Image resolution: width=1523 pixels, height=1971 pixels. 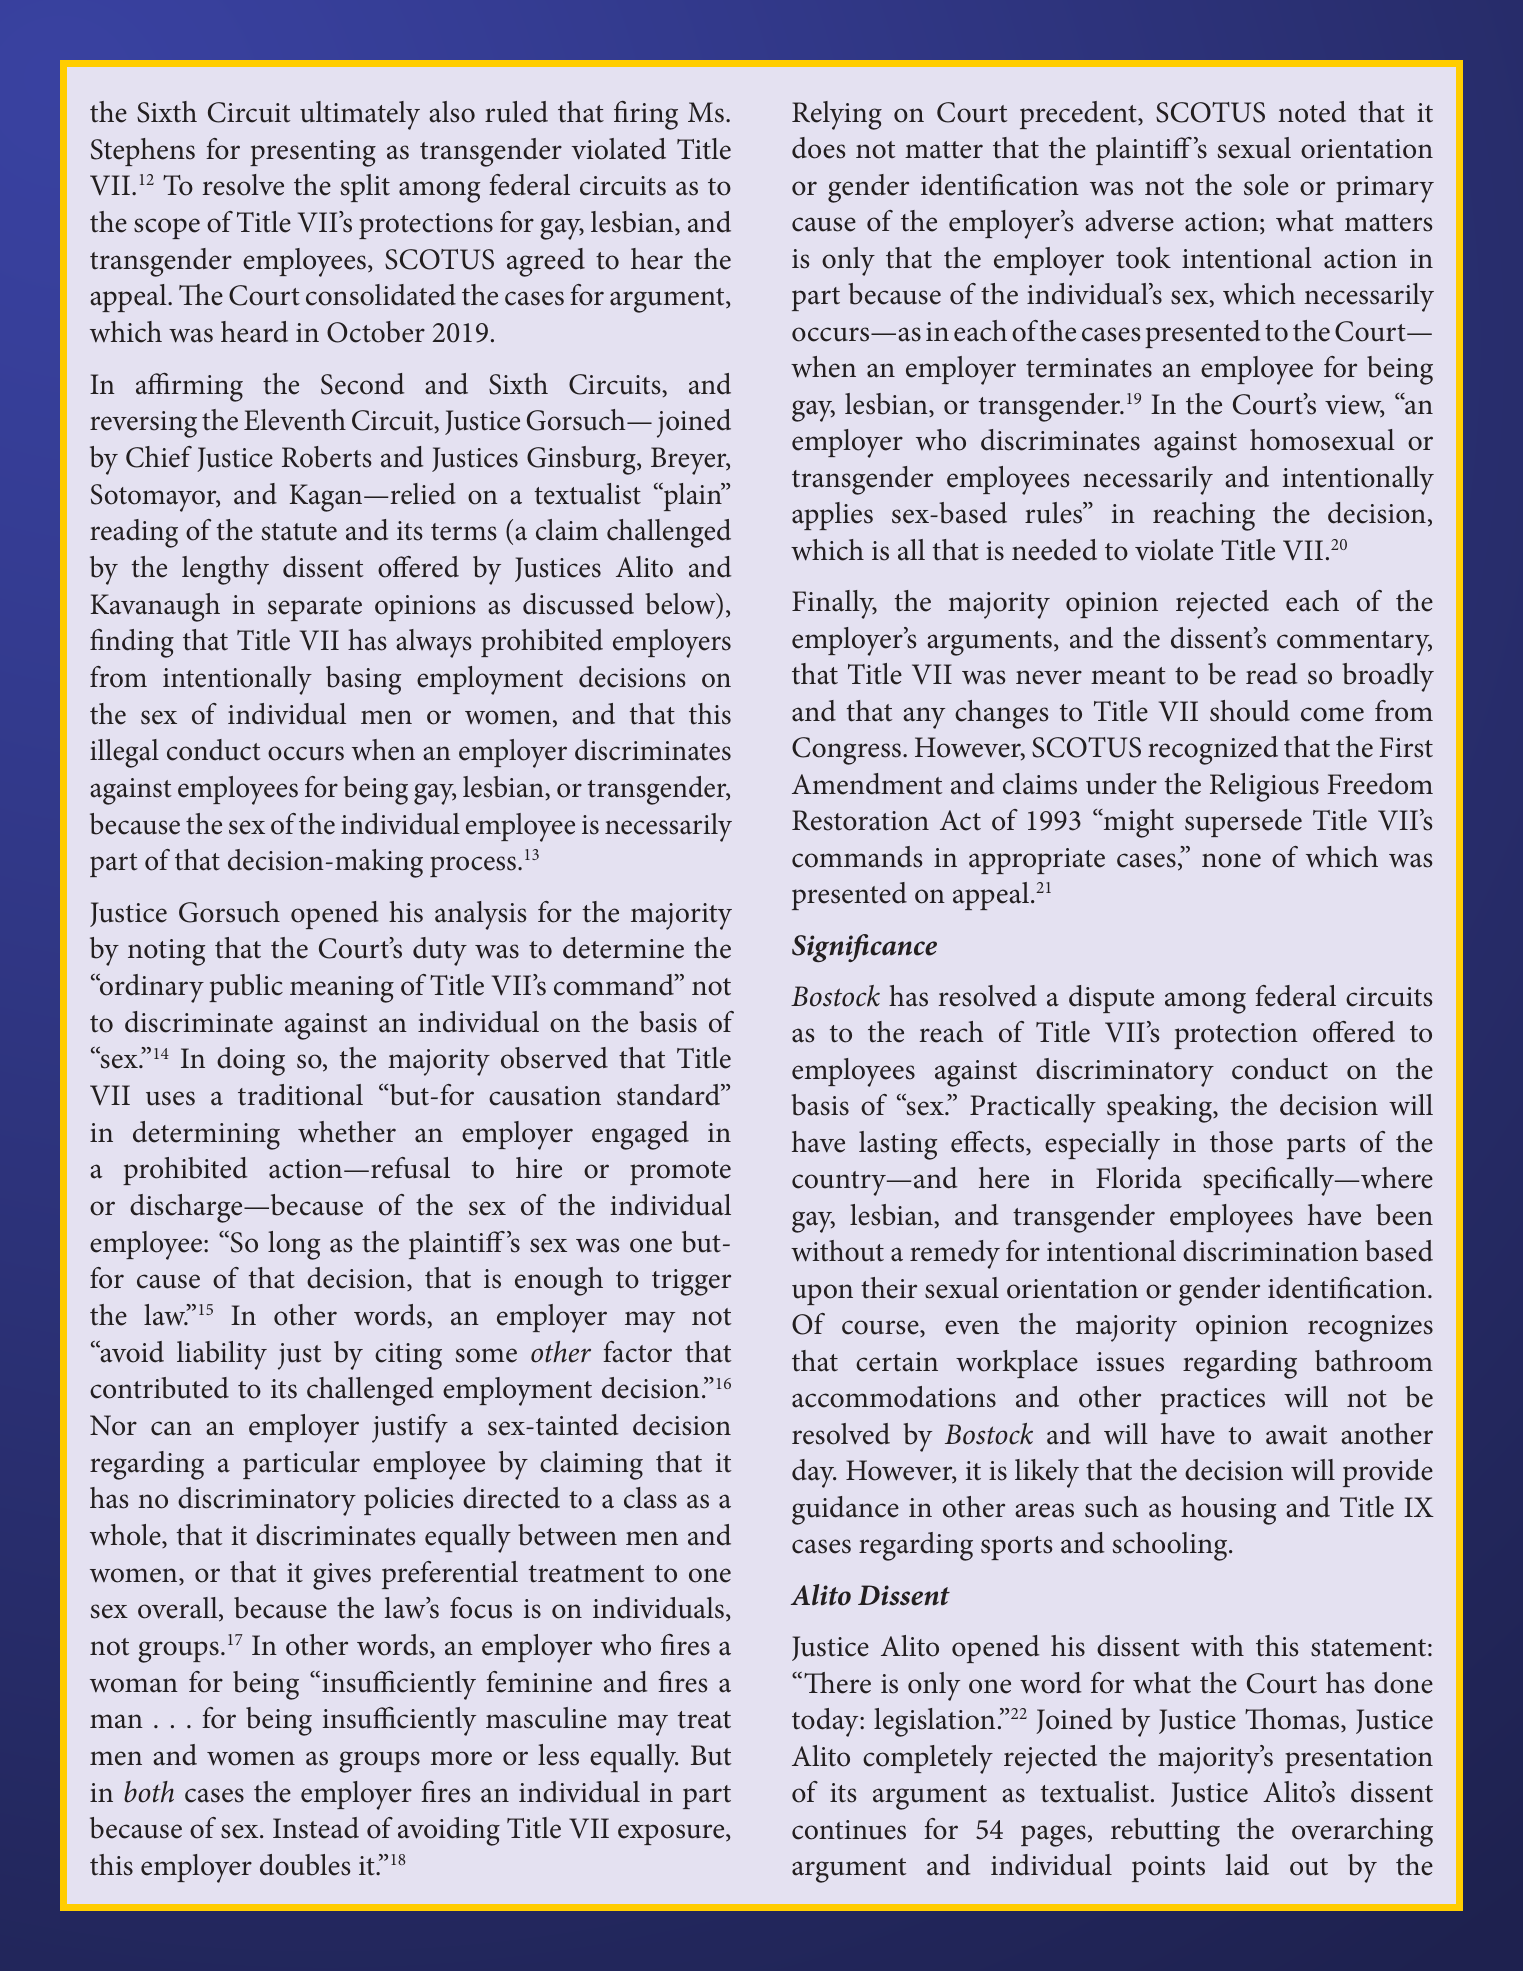 I want to click on sole, so click(x=1266, y=185).
